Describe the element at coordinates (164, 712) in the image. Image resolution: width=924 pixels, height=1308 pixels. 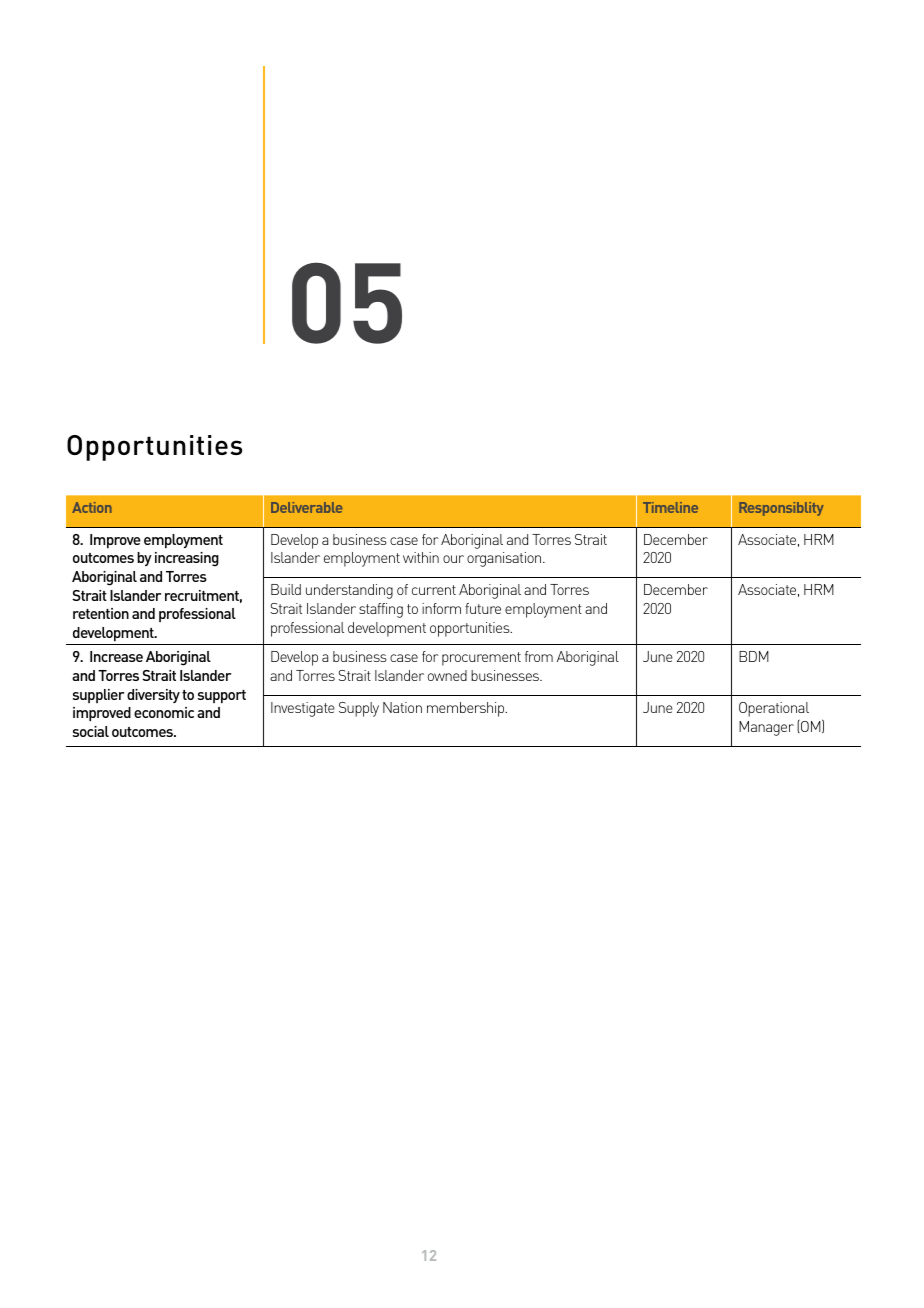
I see `economic` at that location.
